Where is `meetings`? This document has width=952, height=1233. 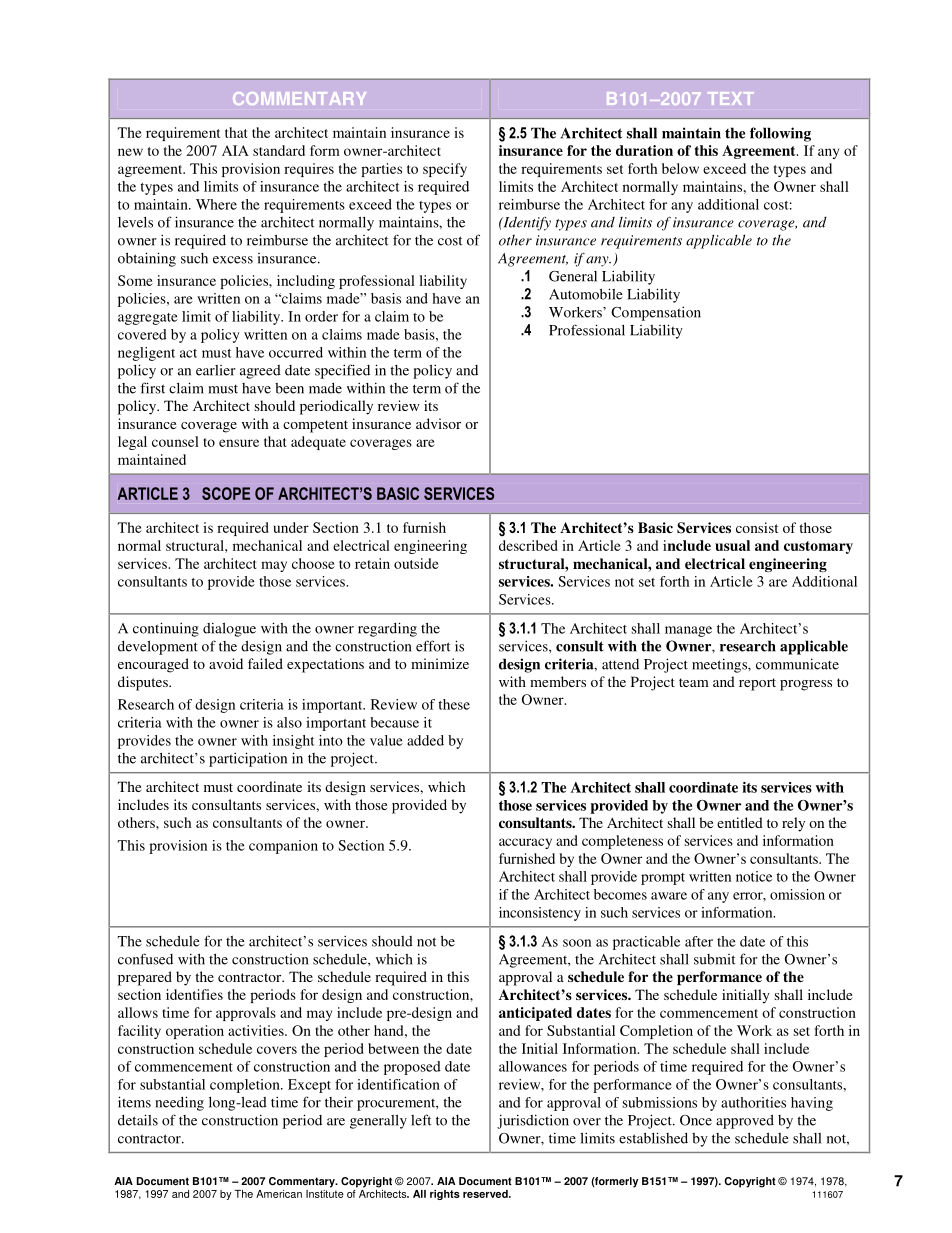 meetings is located at coordinates (720, 665).
